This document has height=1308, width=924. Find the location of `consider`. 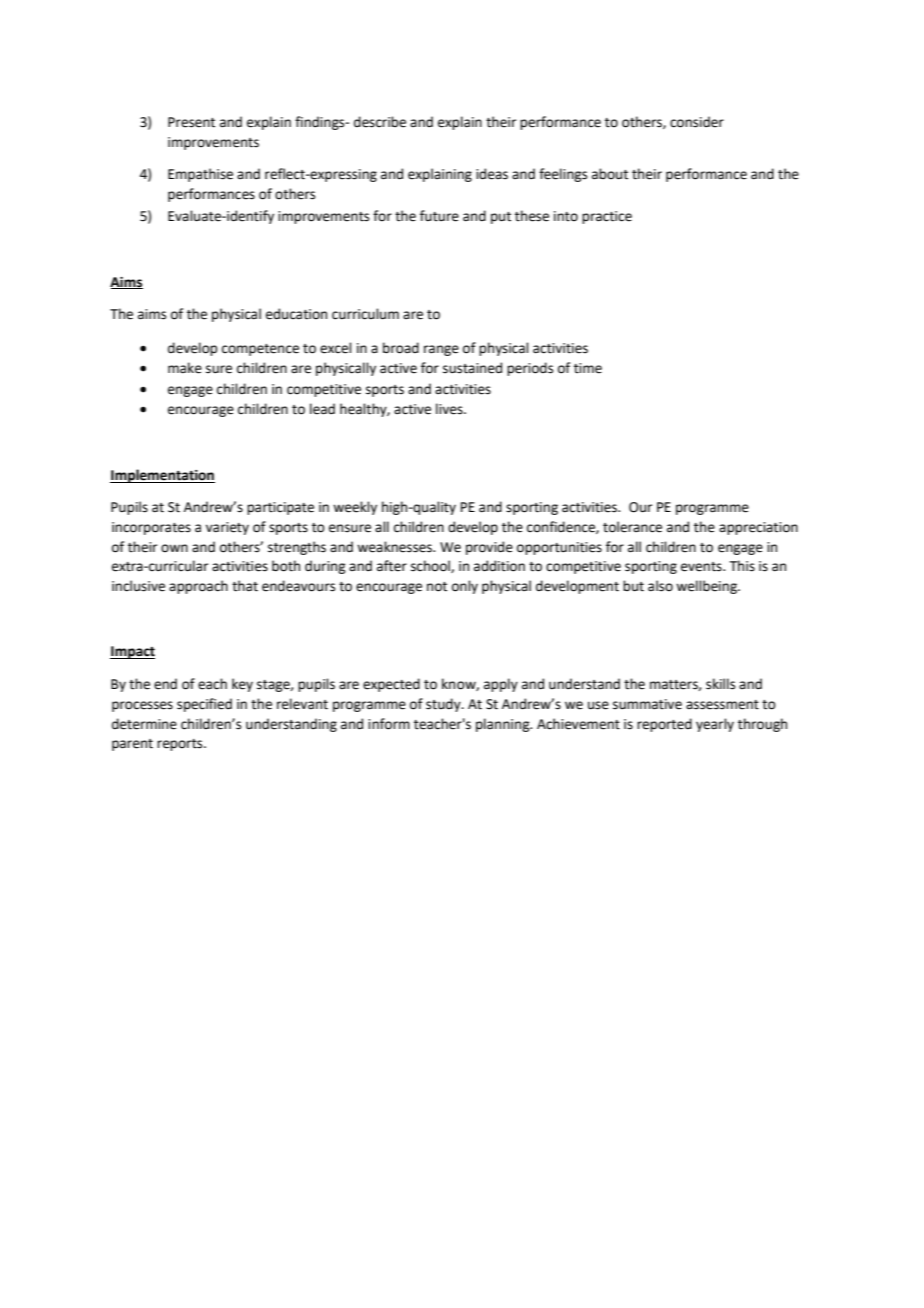

consider is located at coordinates (697, 122).
